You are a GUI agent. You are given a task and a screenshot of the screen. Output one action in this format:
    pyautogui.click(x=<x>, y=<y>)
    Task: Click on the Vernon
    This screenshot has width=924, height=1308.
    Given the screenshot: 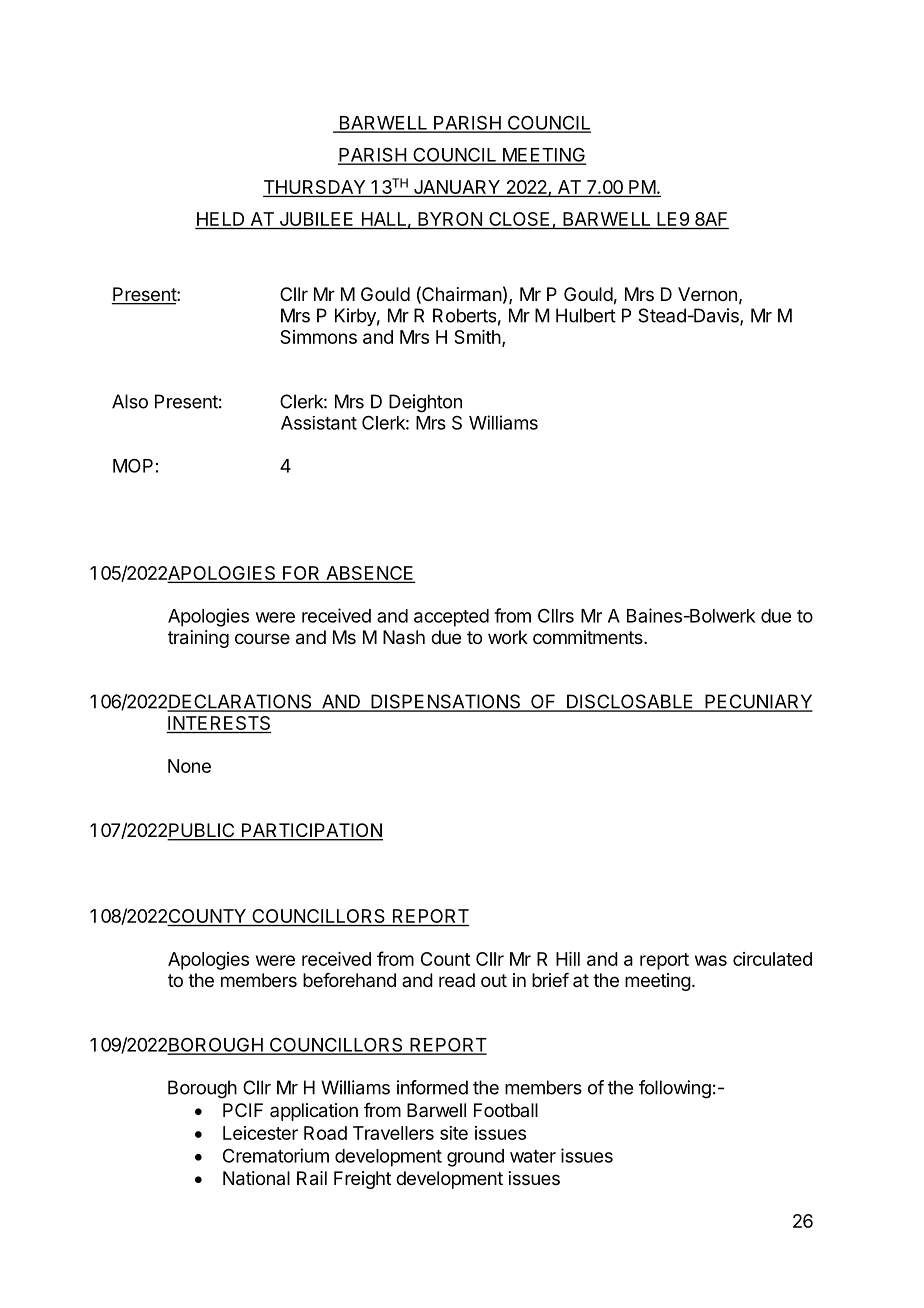 What is the action you would take?
    pyautogui.click(x=707, y=294)
